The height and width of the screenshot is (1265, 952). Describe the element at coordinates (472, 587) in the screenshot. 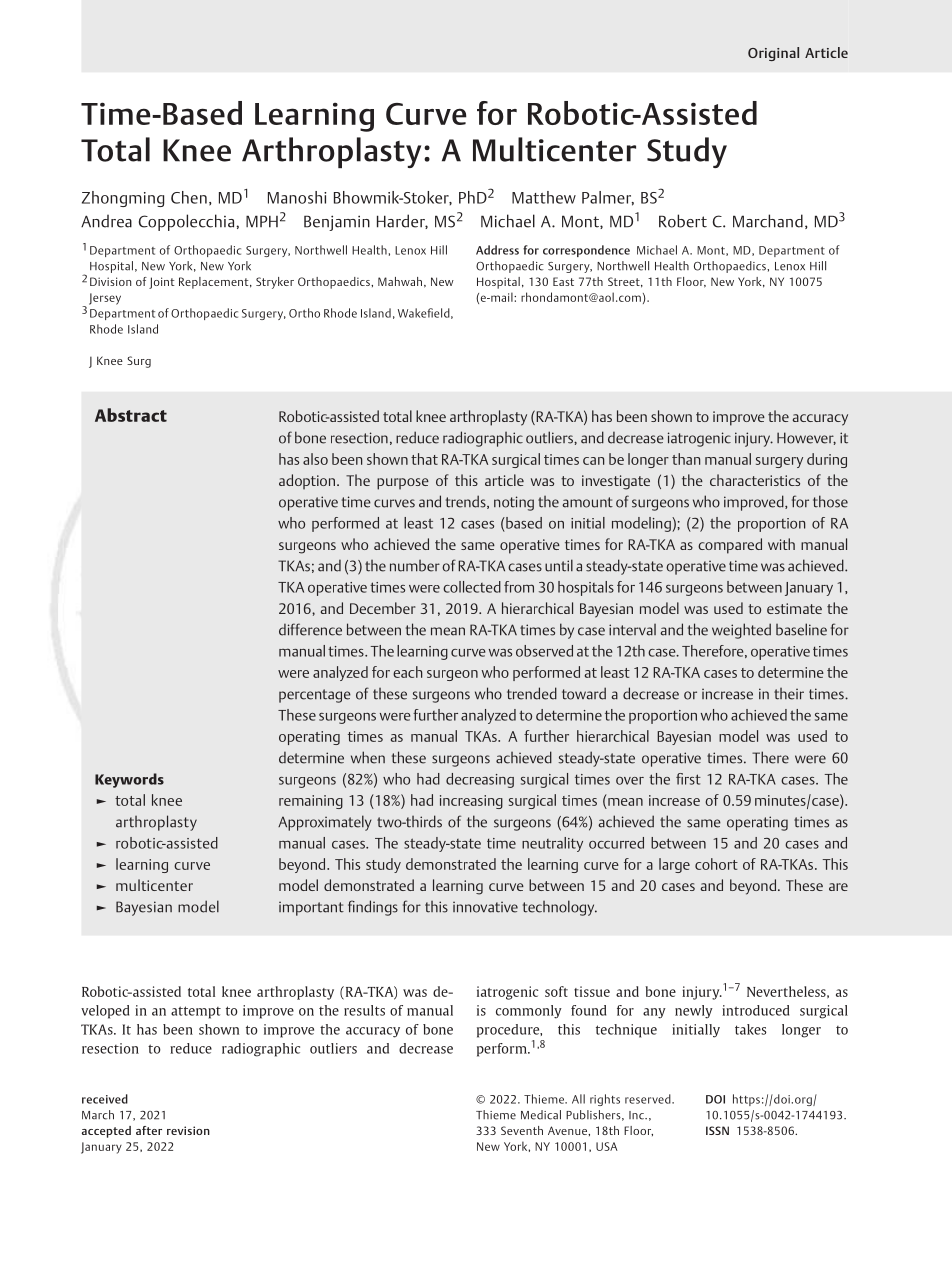

I see `collected` at that location.
